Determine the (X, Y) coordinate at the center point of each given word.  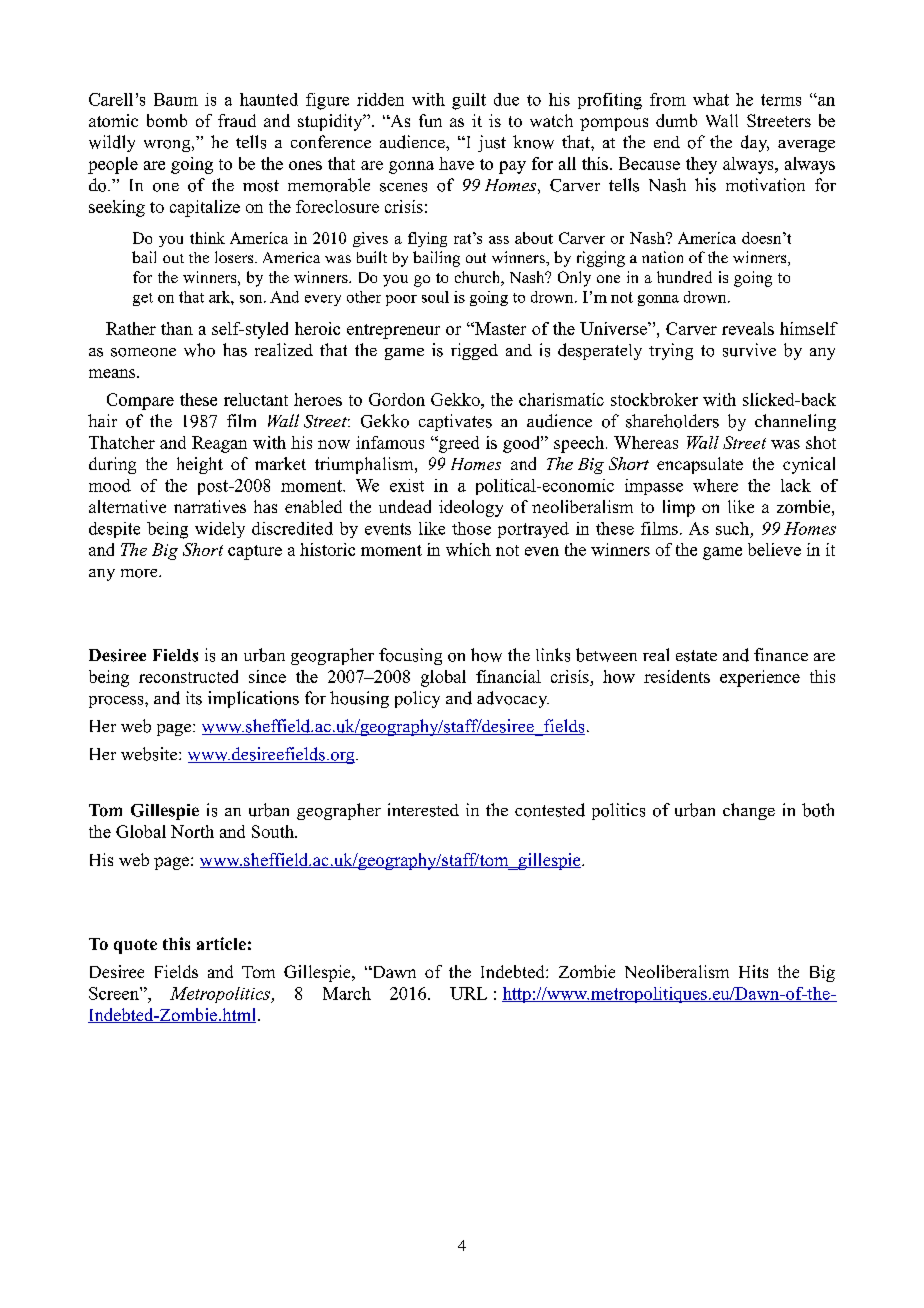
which (468, 549)
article (221, 943)
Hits (753, 971)
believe (774, 549)
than (177, 328)
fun (430, 120)
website (150, 754)
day (755, 143)
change (749, 811)
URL (468, 993)
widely (220, 530)
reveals (748, 328)
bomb (167, 120)
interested (423, 810)
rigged (474, 351)
